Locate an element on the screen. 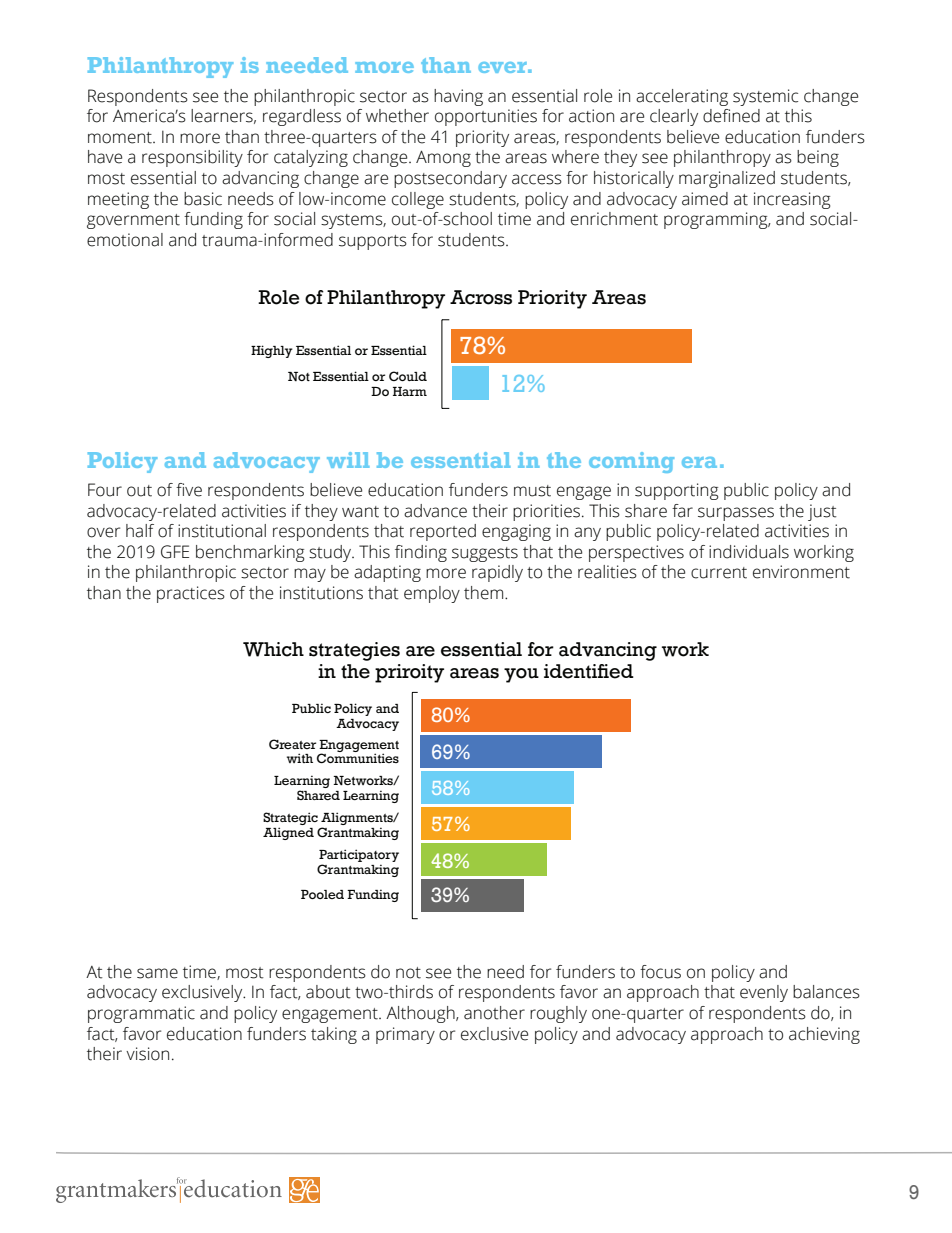  opportunities is located at coordinates (486, 117).
